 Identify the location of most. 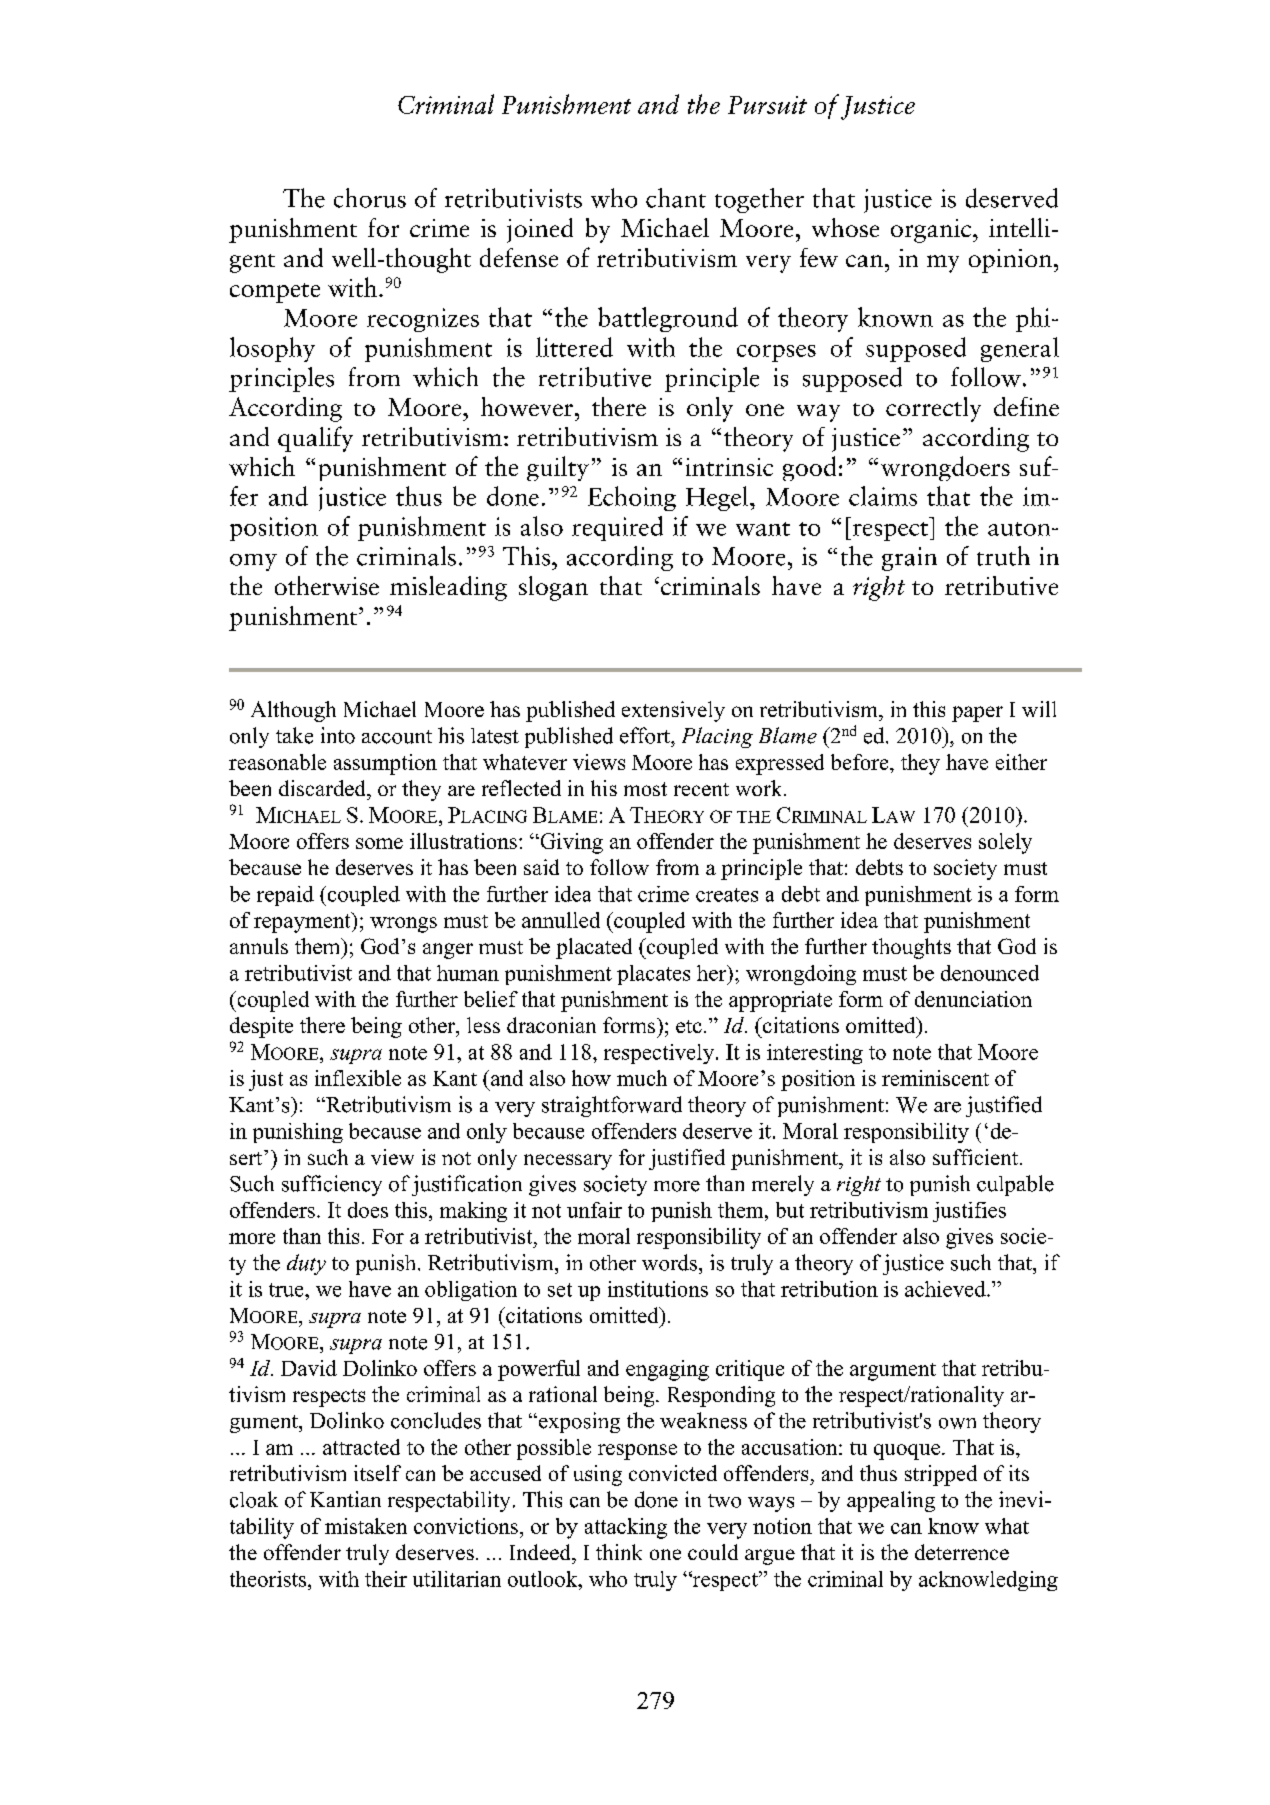
(645, 789).
